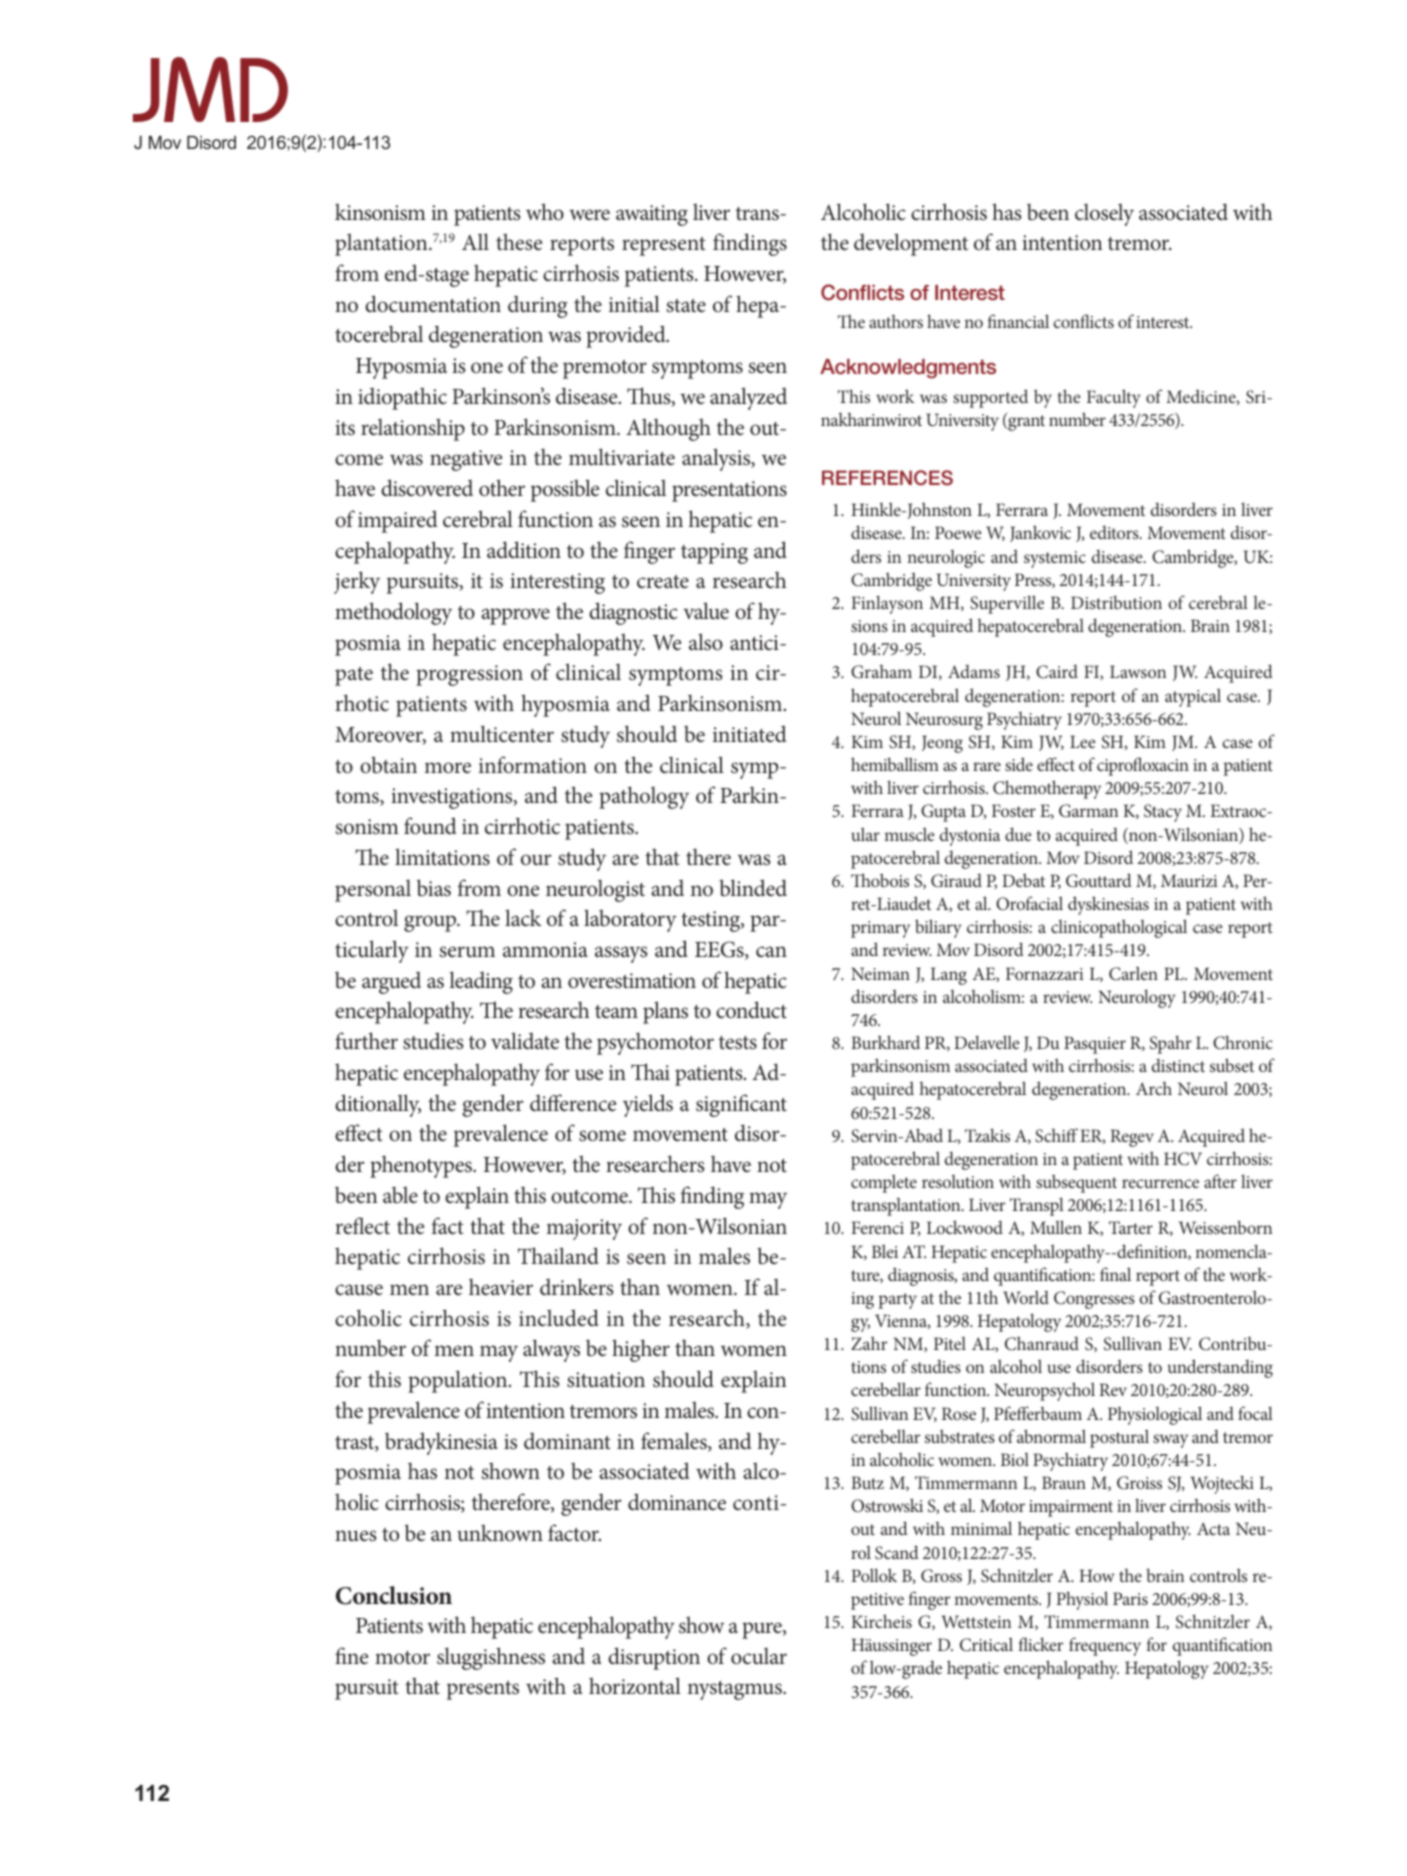  What do you see at coordinates (736, 1690) in the screenshot?
I see `nystagmus` at bounding box center [736, 1690].
